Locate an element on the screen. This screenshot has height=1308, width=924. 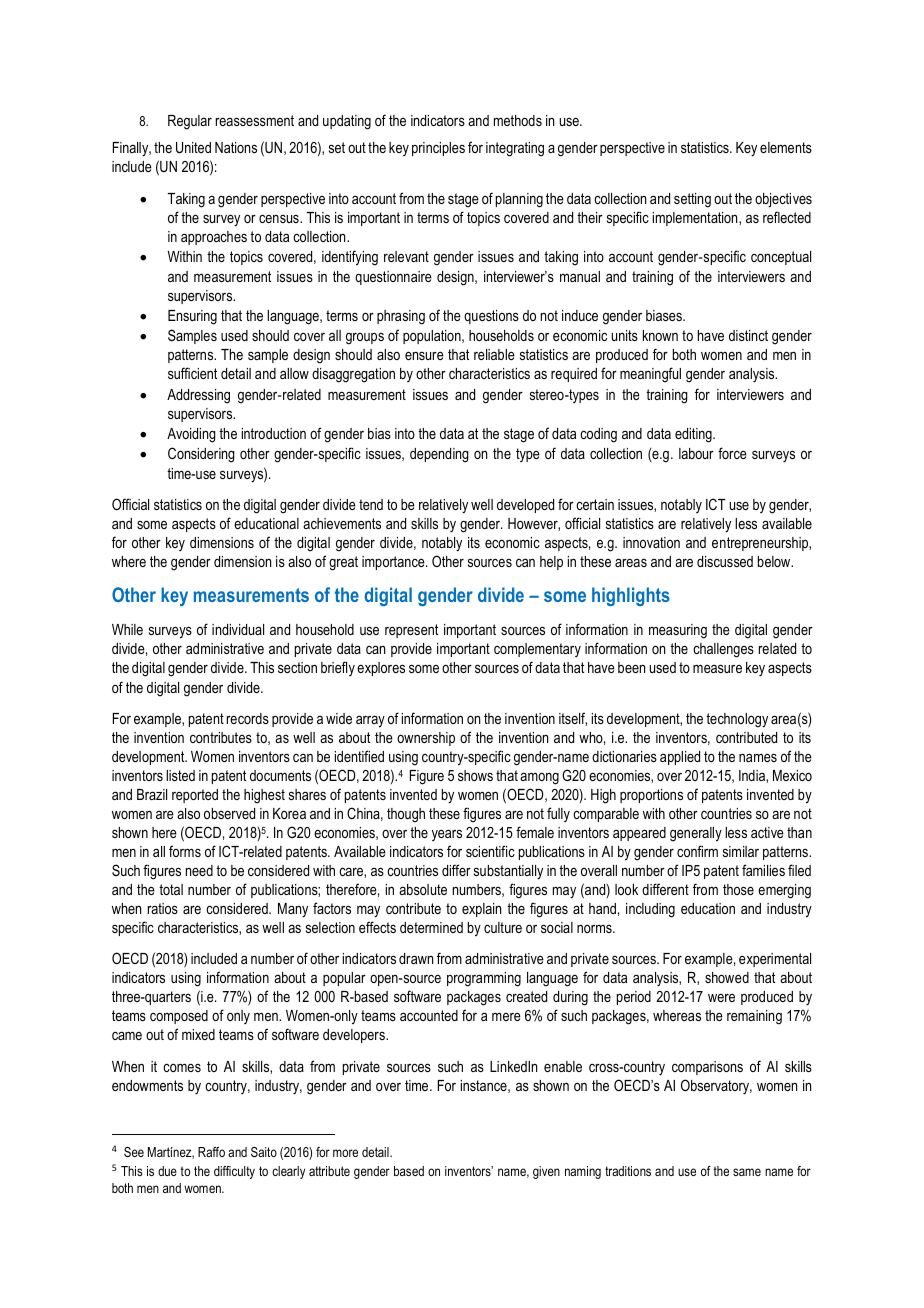
same is located at coordinates (747, 1172).
